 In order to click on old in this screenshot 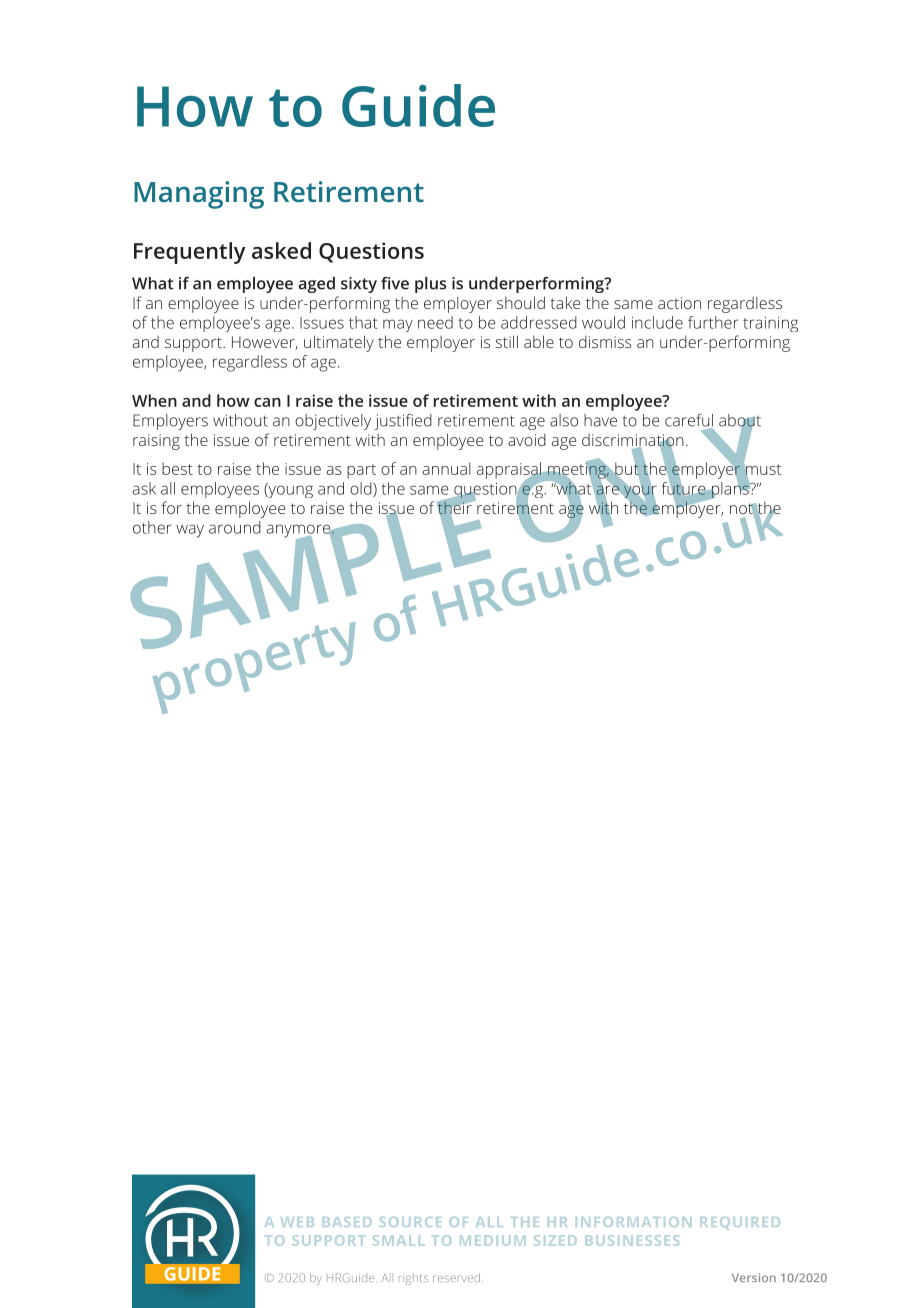, I will do `click(362, 489)`.
